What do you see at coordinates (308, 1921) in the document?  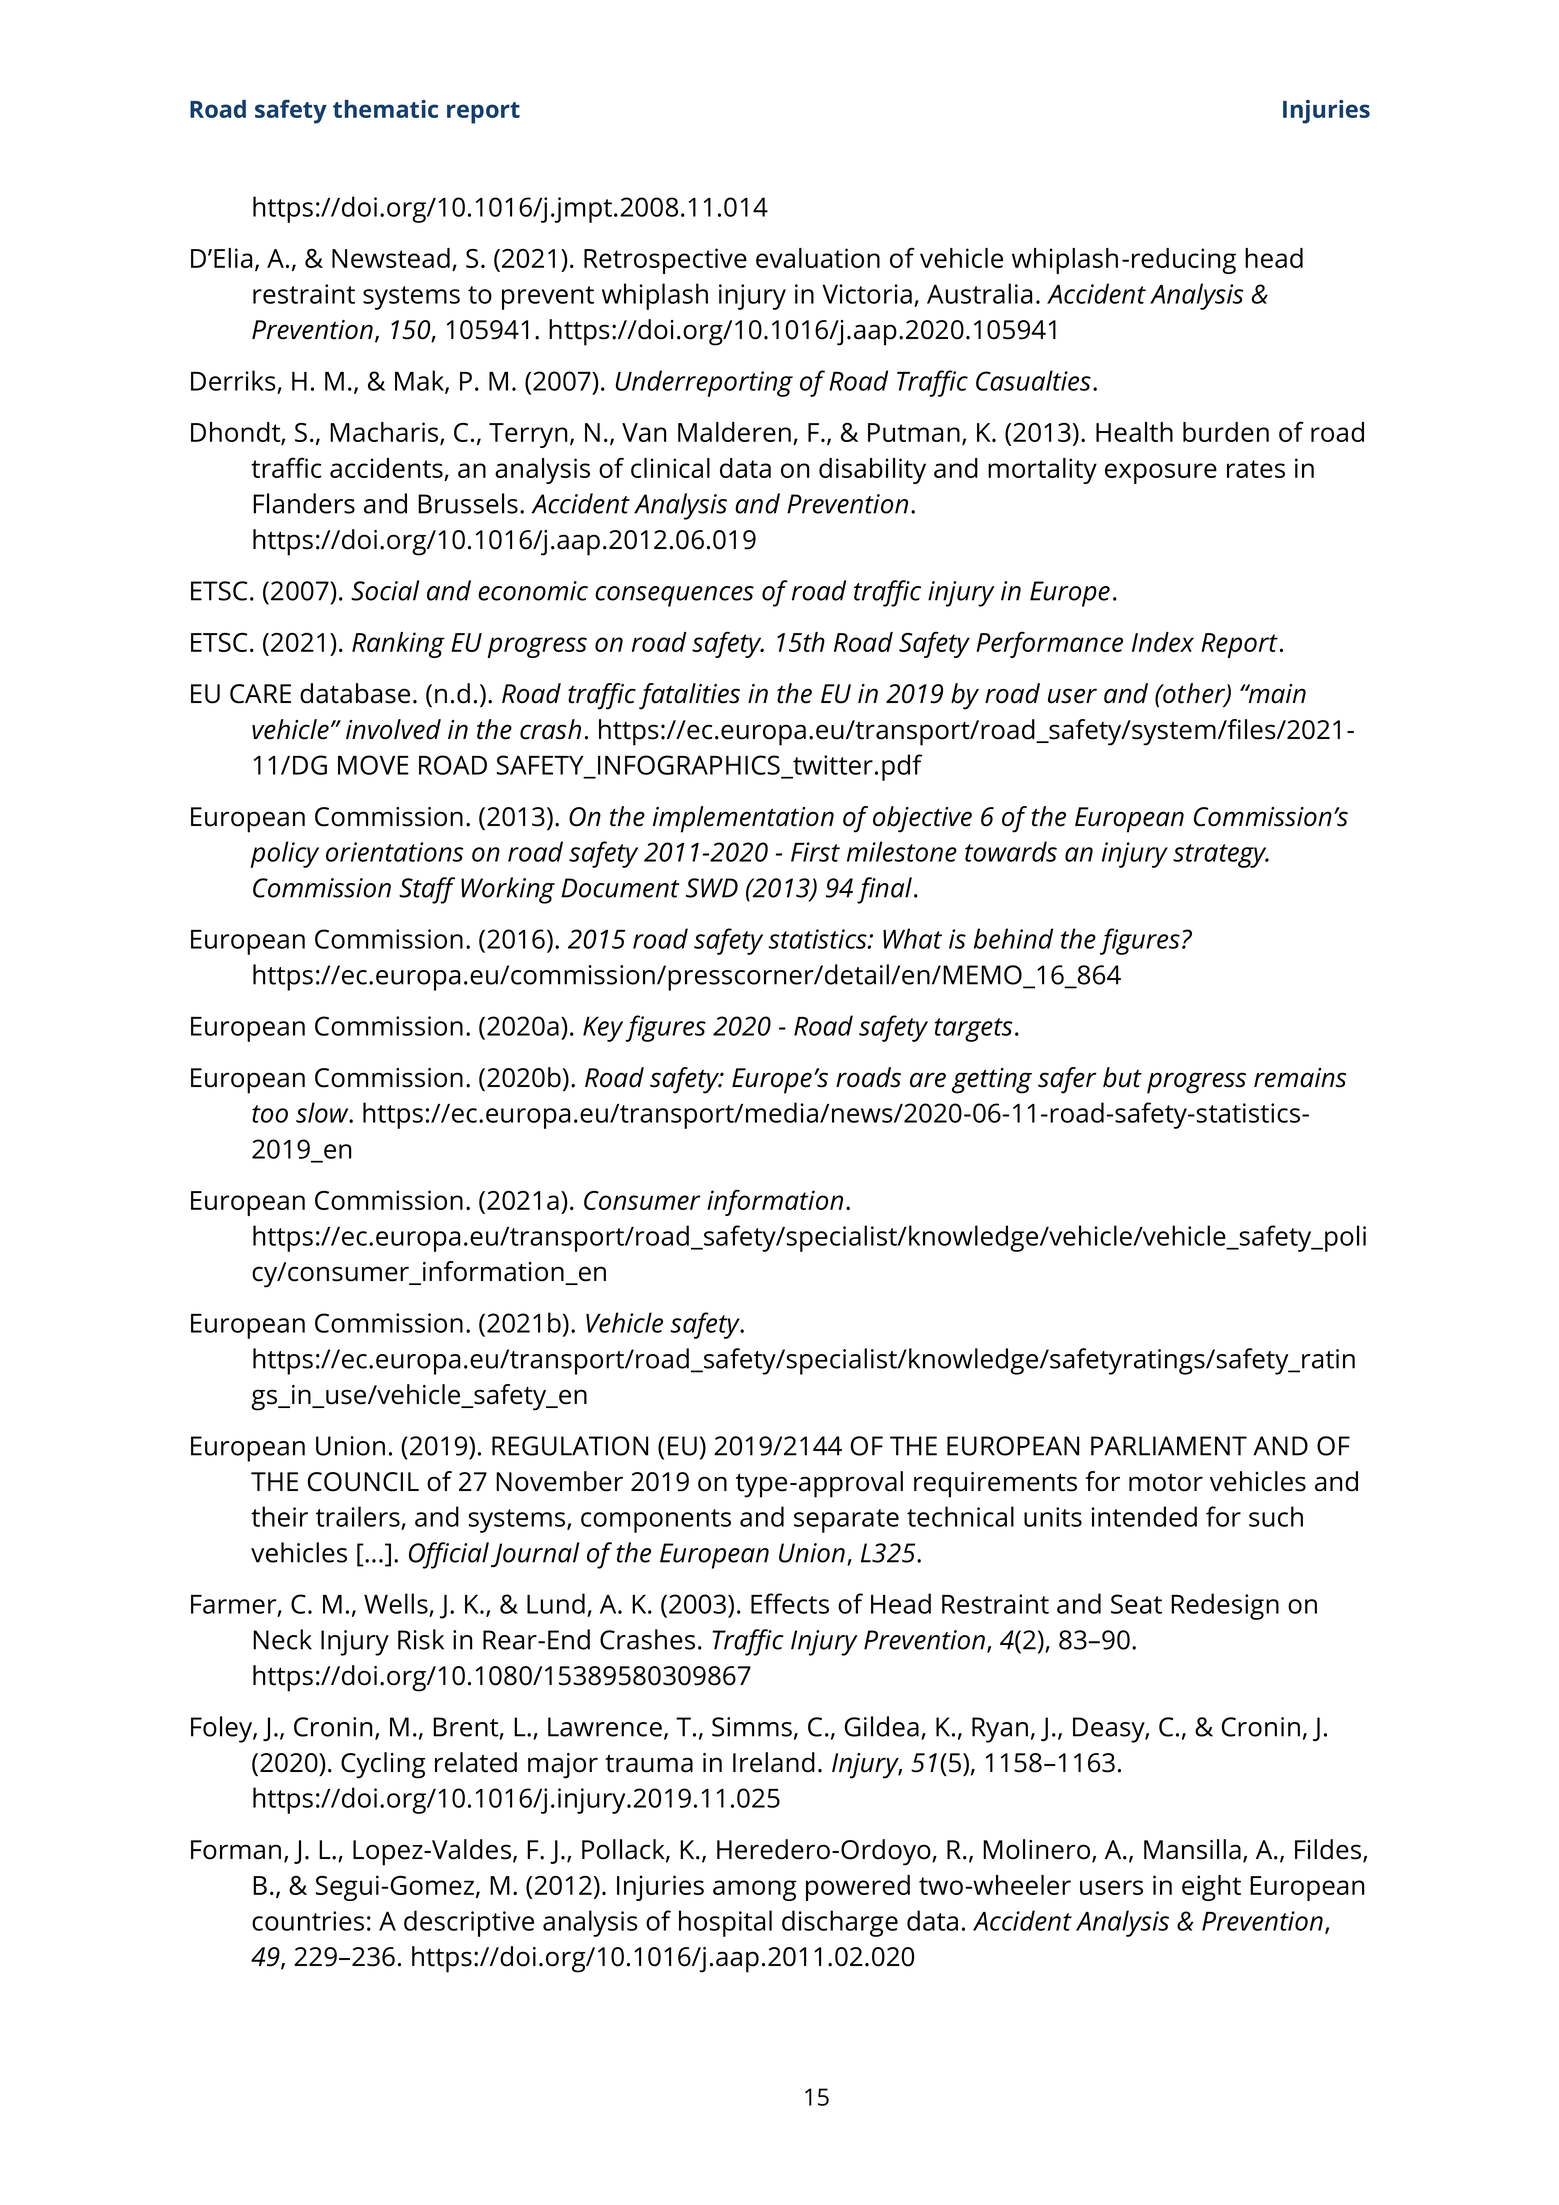 I see `countries` at bounding box center [308, 1921].
